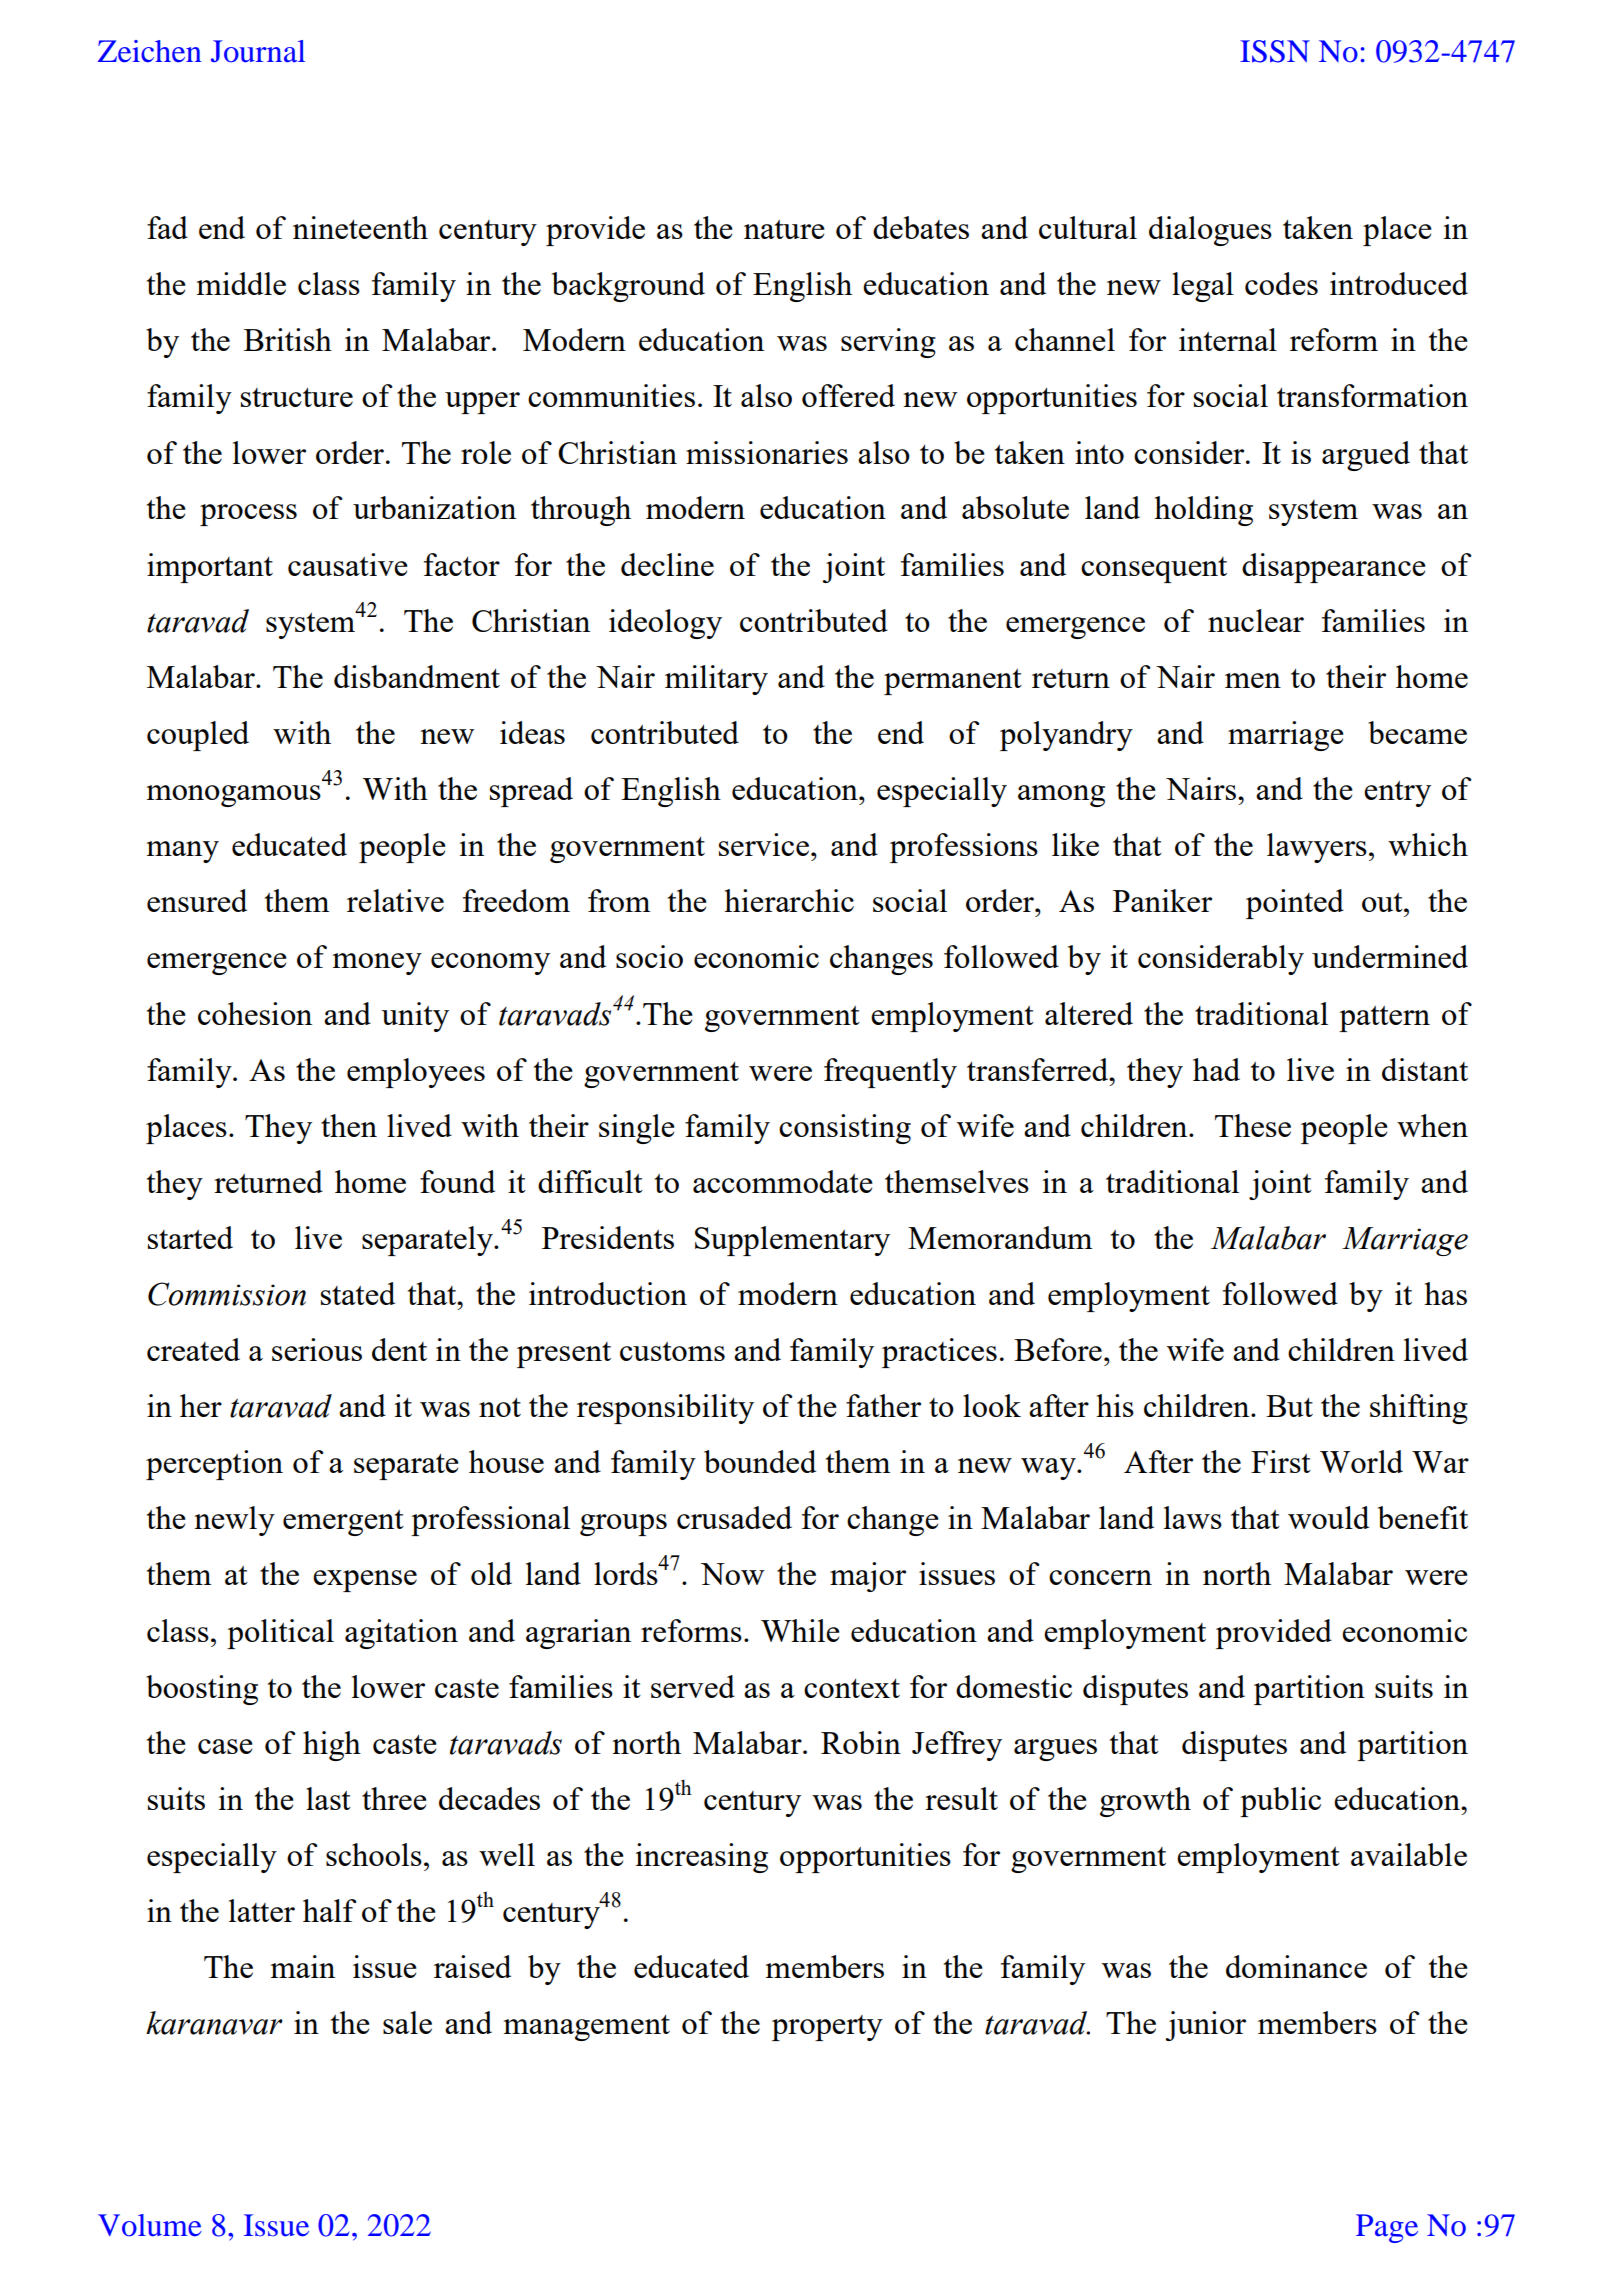 Image resolution: width=1614 pixels, height=2282 pixels. I want to click on consisting, so click(845, 1129).
